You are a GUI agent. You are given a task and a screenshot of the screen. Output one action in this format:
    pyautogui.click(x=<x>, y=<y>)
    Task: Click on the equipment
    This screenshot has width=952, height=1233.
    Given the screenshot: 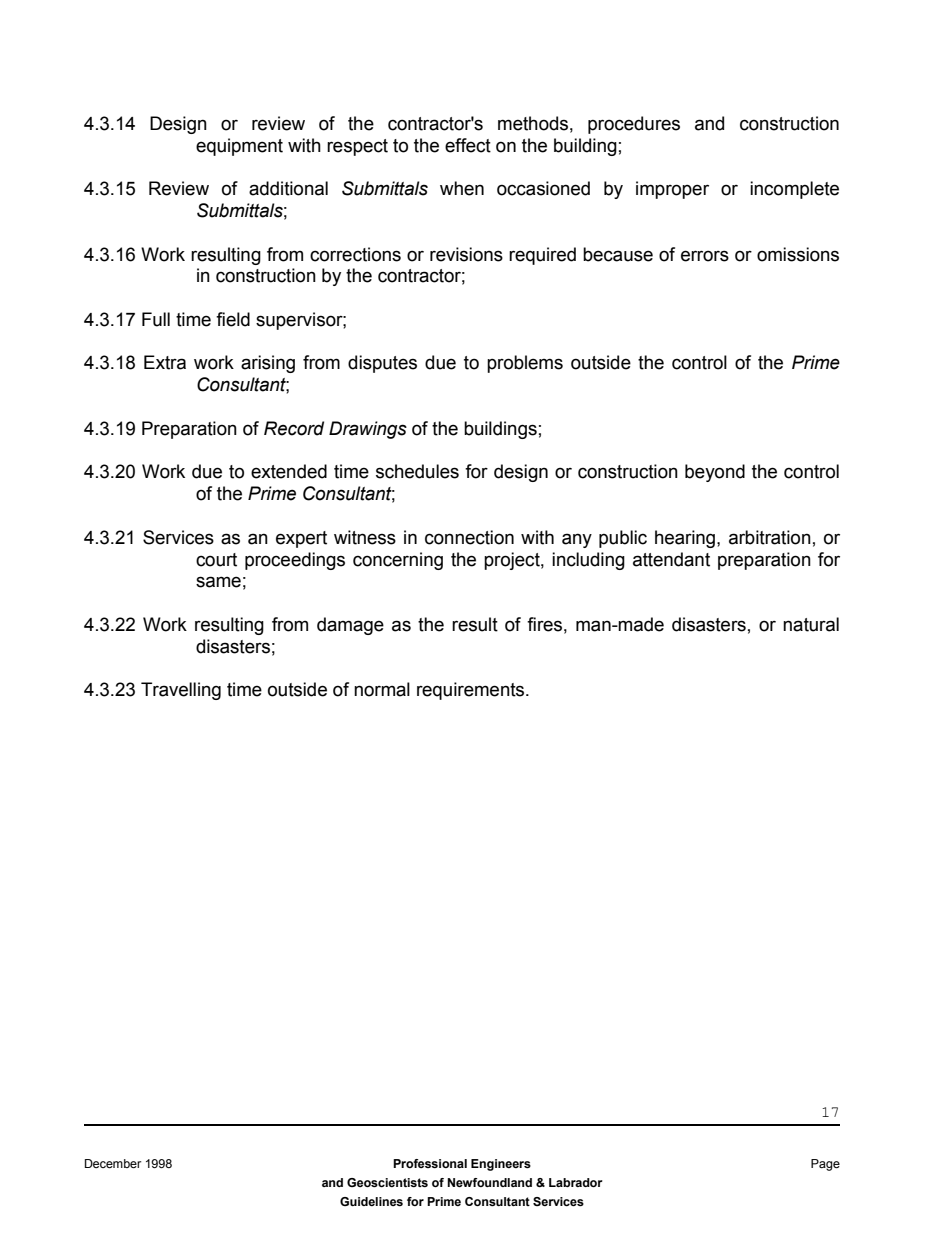 What is the action you would take?
    pyautogui.click(x=239, y=147)
